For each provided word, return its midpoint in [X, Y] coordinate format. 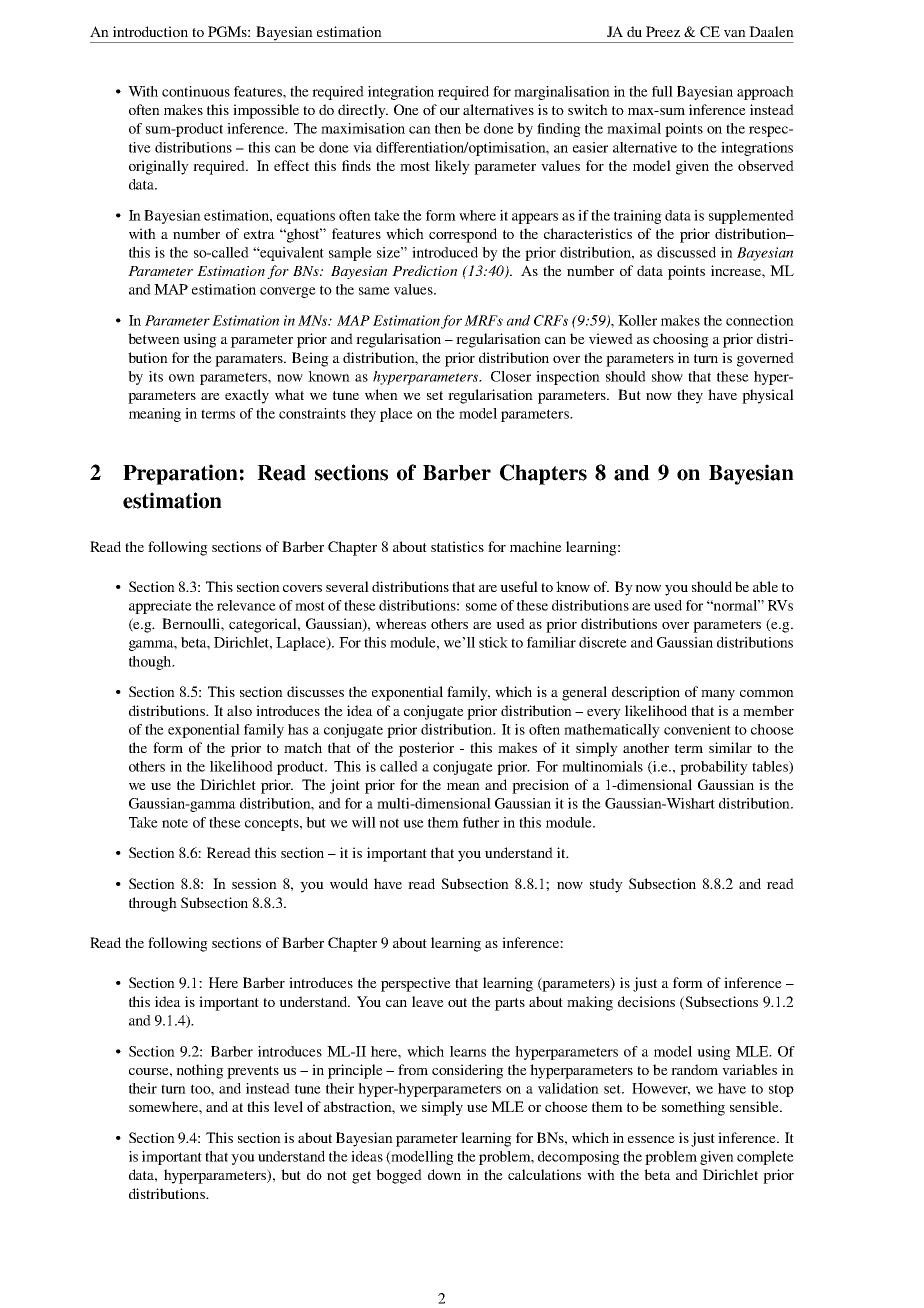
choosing [681, 340]
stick [493, 642]
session [254, 883]
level [288, 1106]
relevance [246, 605]
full [662, 91]
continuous [196, 91]
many [718, 695]
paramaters [250, 360]
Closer [511, 376]
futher [481, 822]
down [444, 1174]
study [606, 885]
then [448, 128]
